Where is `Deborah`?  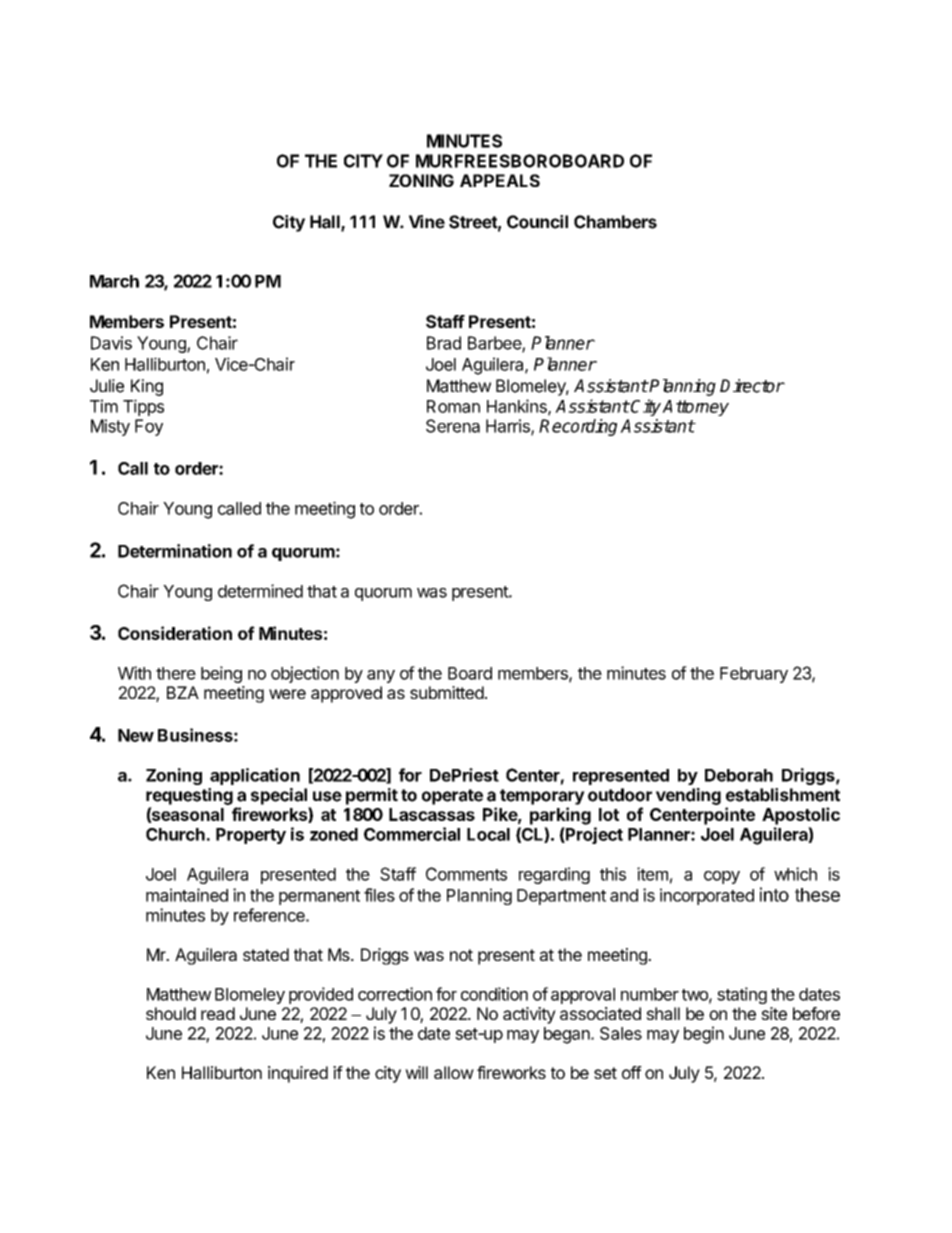 Deborah is located at coordinates (739, 775).
